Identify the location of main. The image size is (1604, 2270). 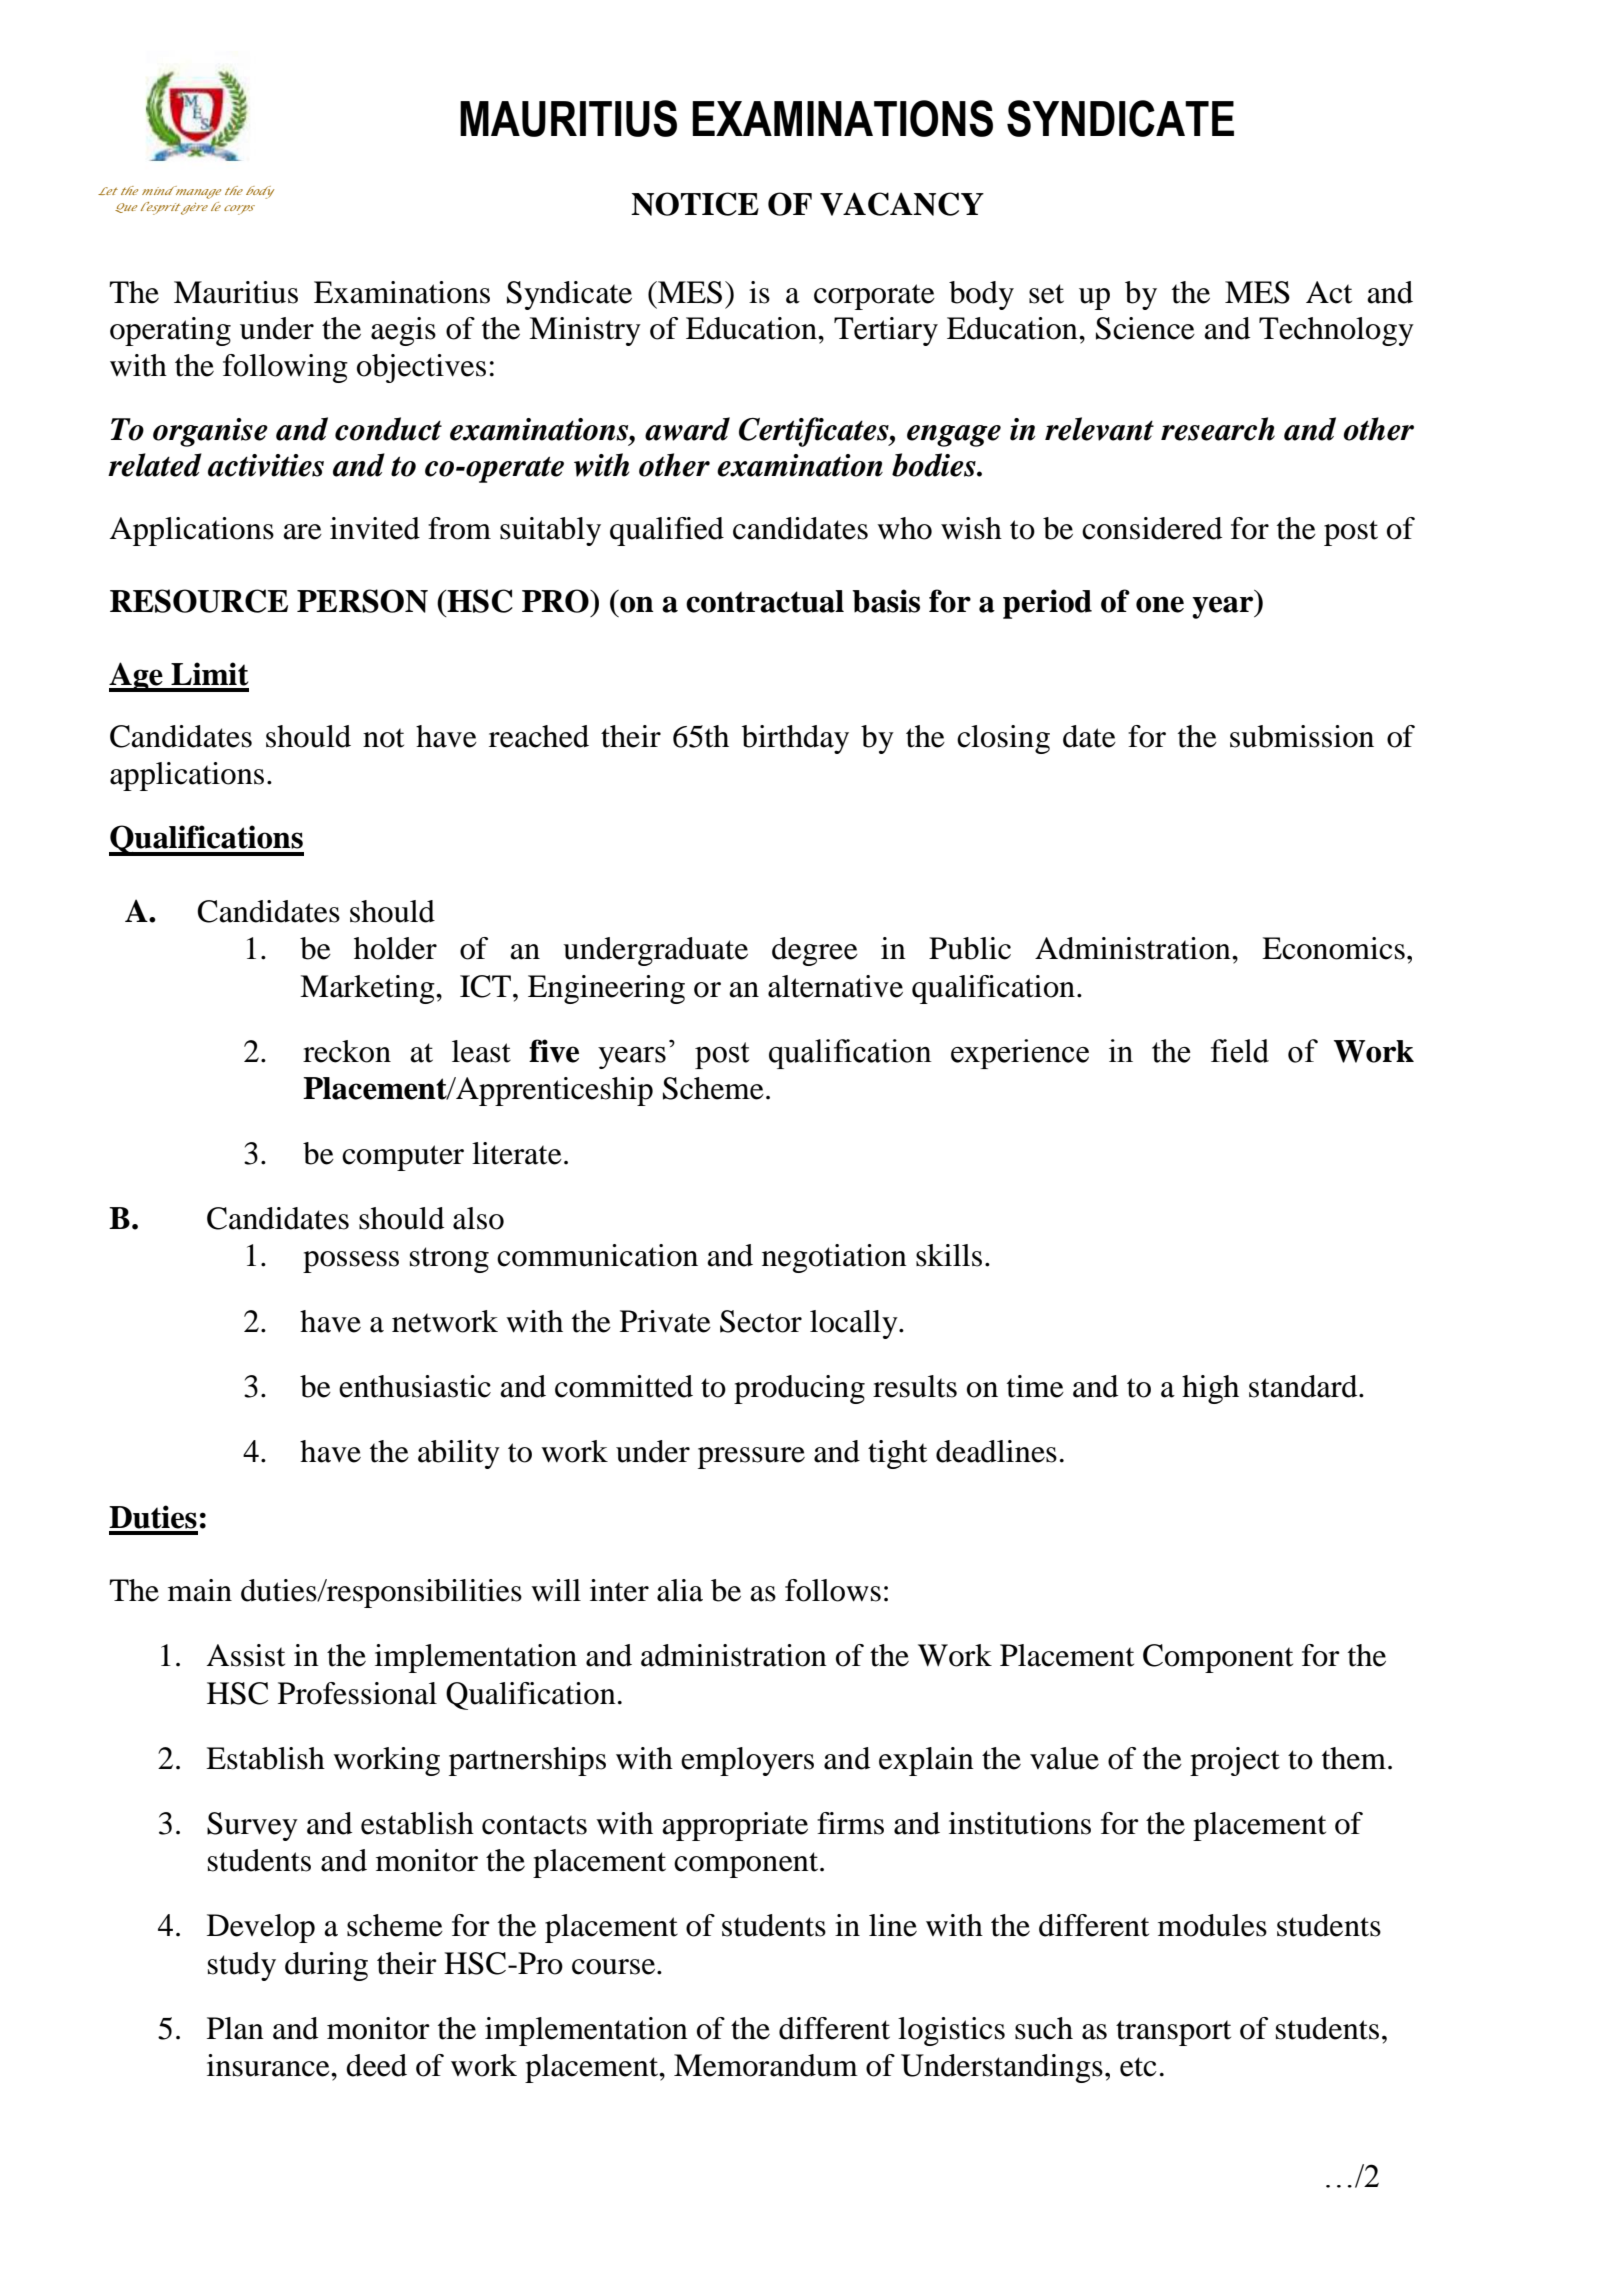
(200, 1590).
